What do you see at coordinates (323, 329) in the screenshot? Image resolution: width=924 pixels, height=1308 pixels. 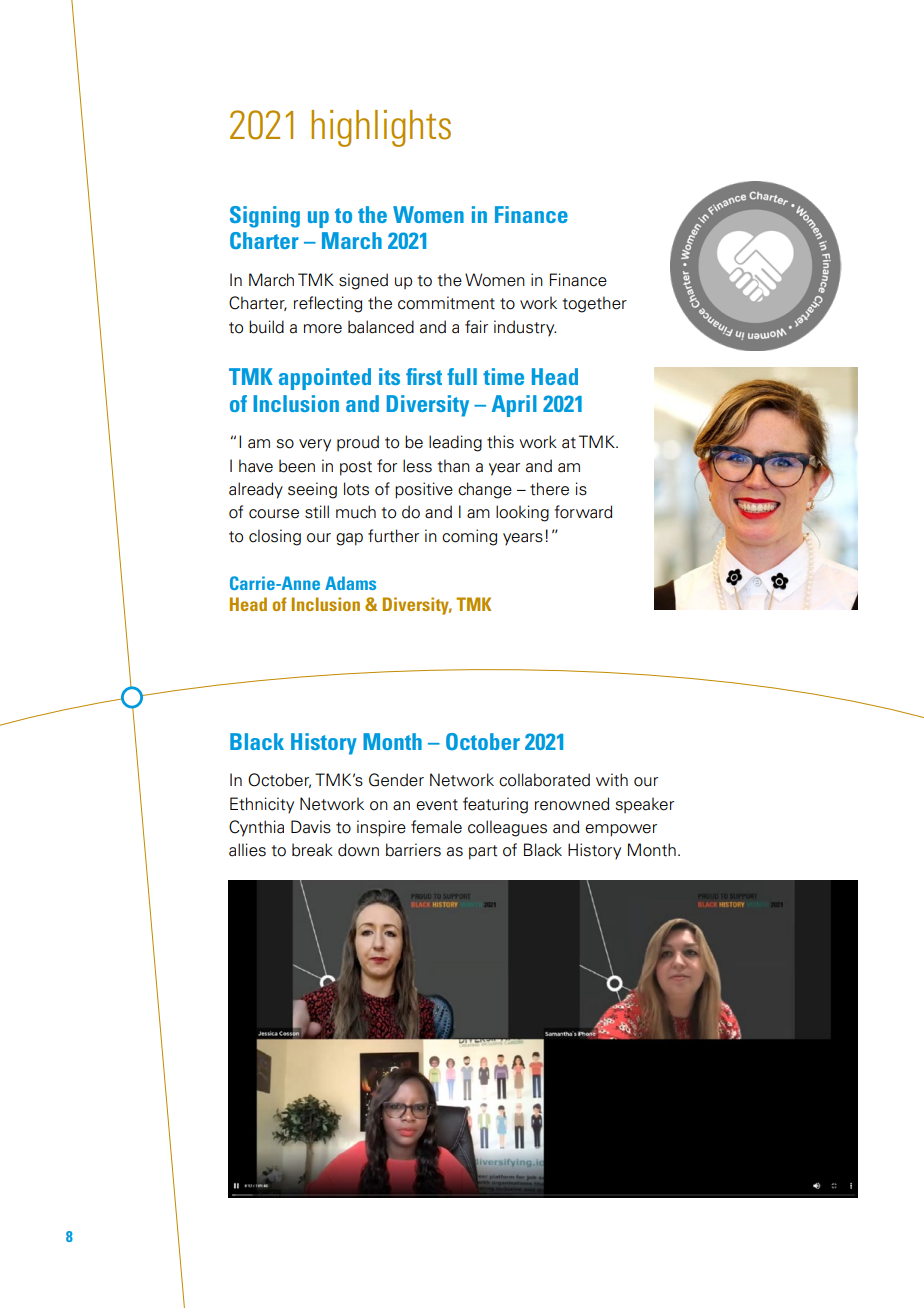 I see `more` at bounding box center [323, 329].
